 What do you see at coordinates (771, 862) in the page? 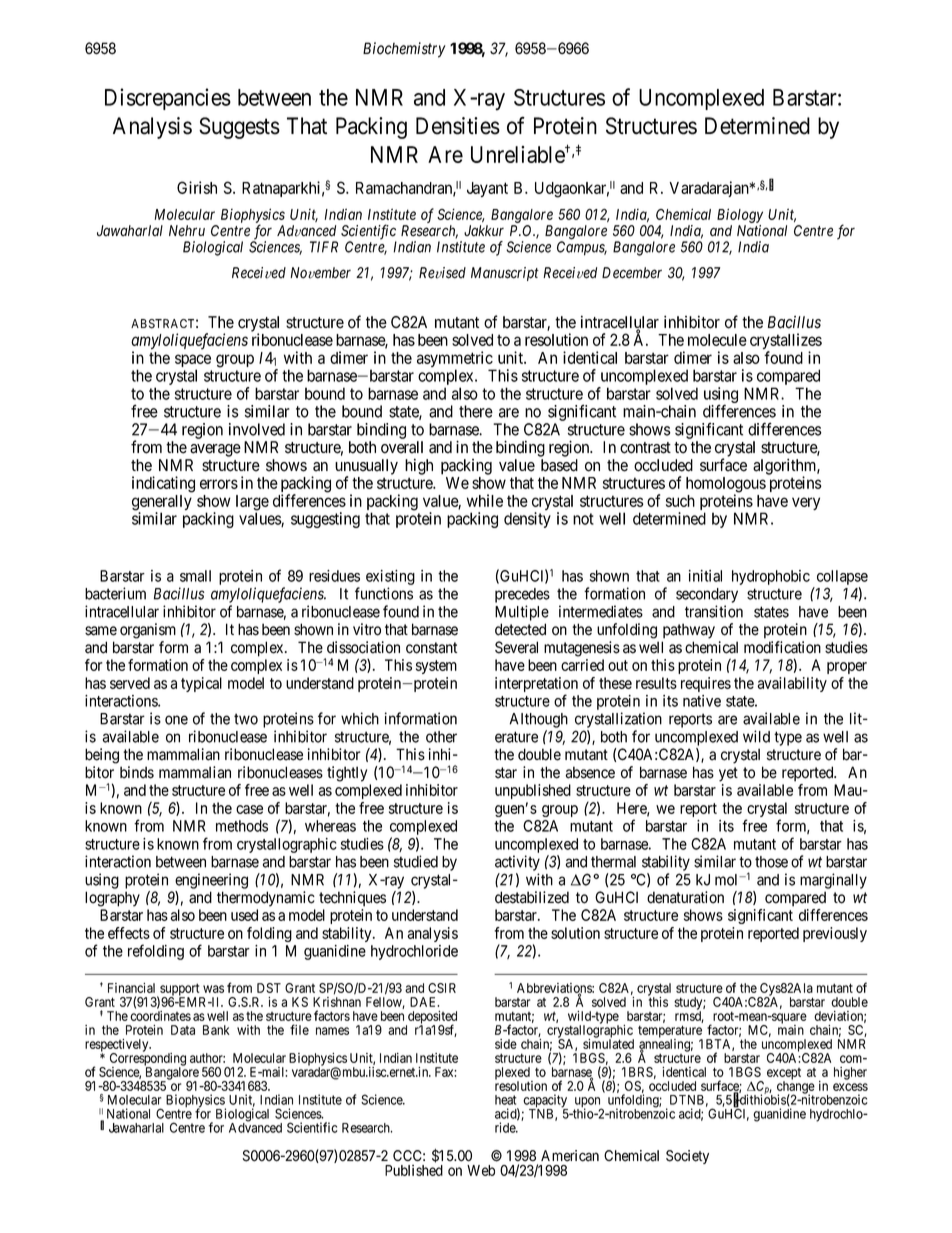
I see `those` at bounding box center [771, 862].
